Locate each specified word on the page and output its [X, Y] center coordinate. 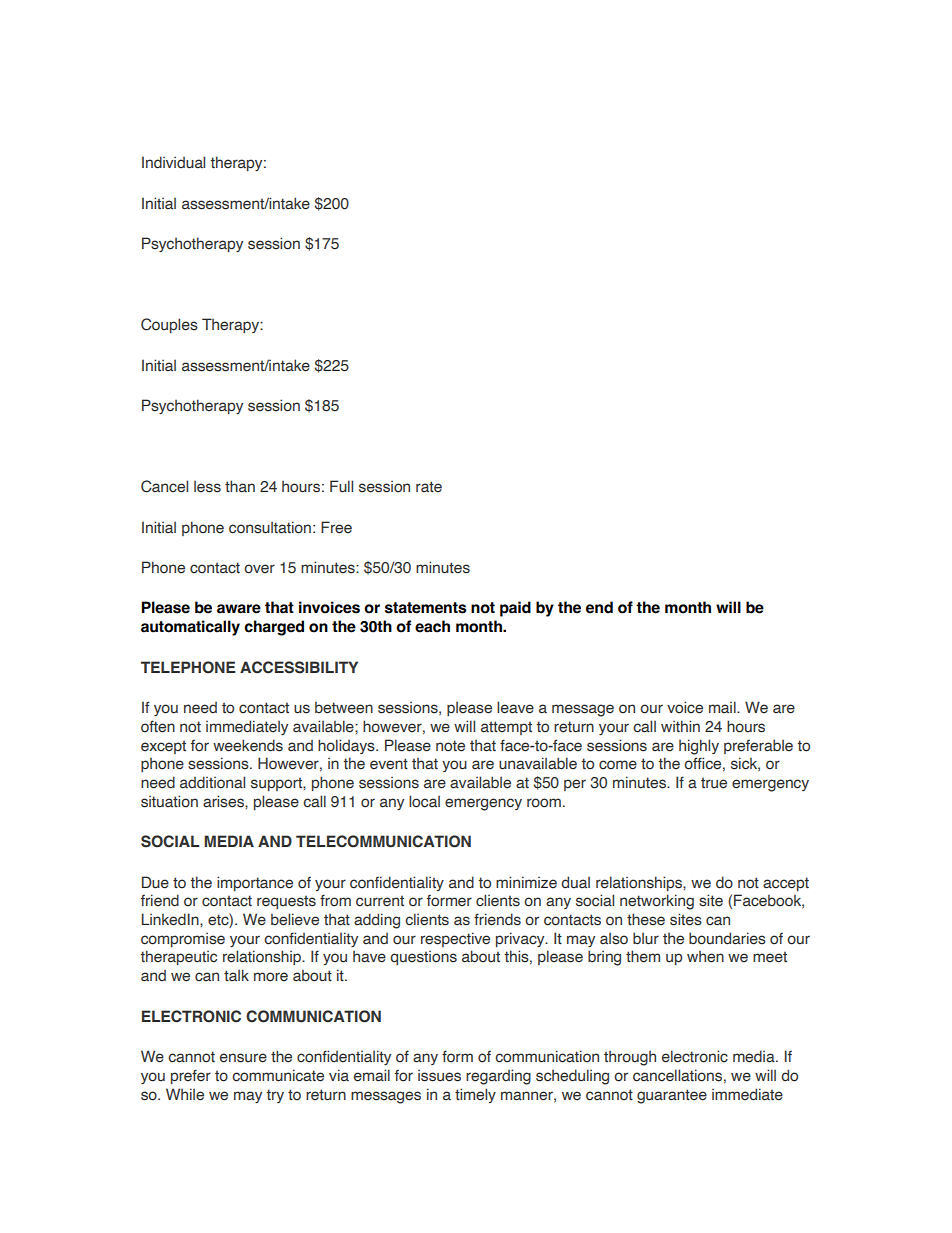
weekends [248, 745]
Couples [169, 325]
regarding [498, 1077]
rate [429, 486]
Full [341, 486]
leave [515, 707]
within [680, 726]
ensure [243, 1058]
